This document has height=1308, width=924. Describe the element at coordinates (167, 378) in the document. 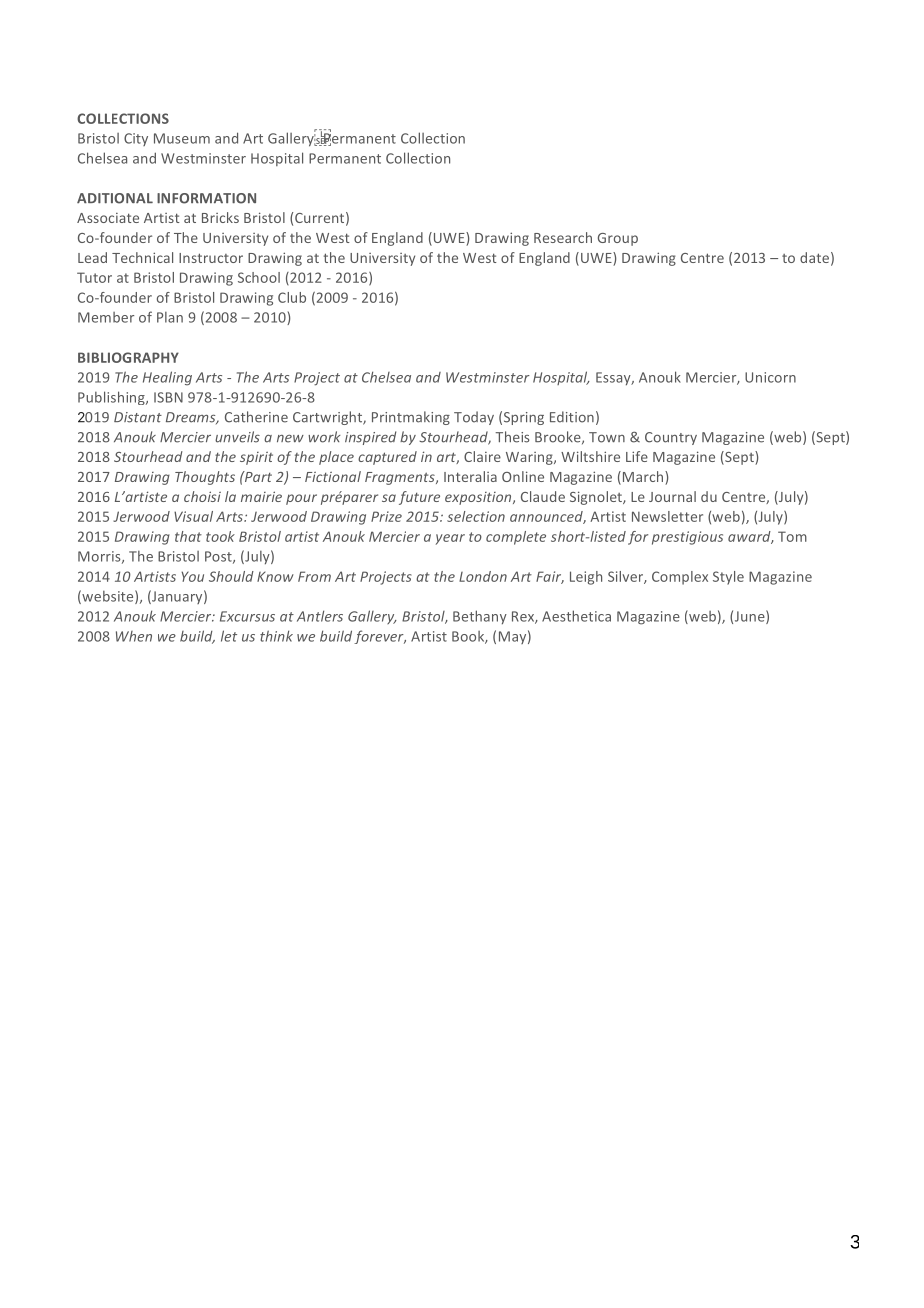

I see `Healing` at that location.
